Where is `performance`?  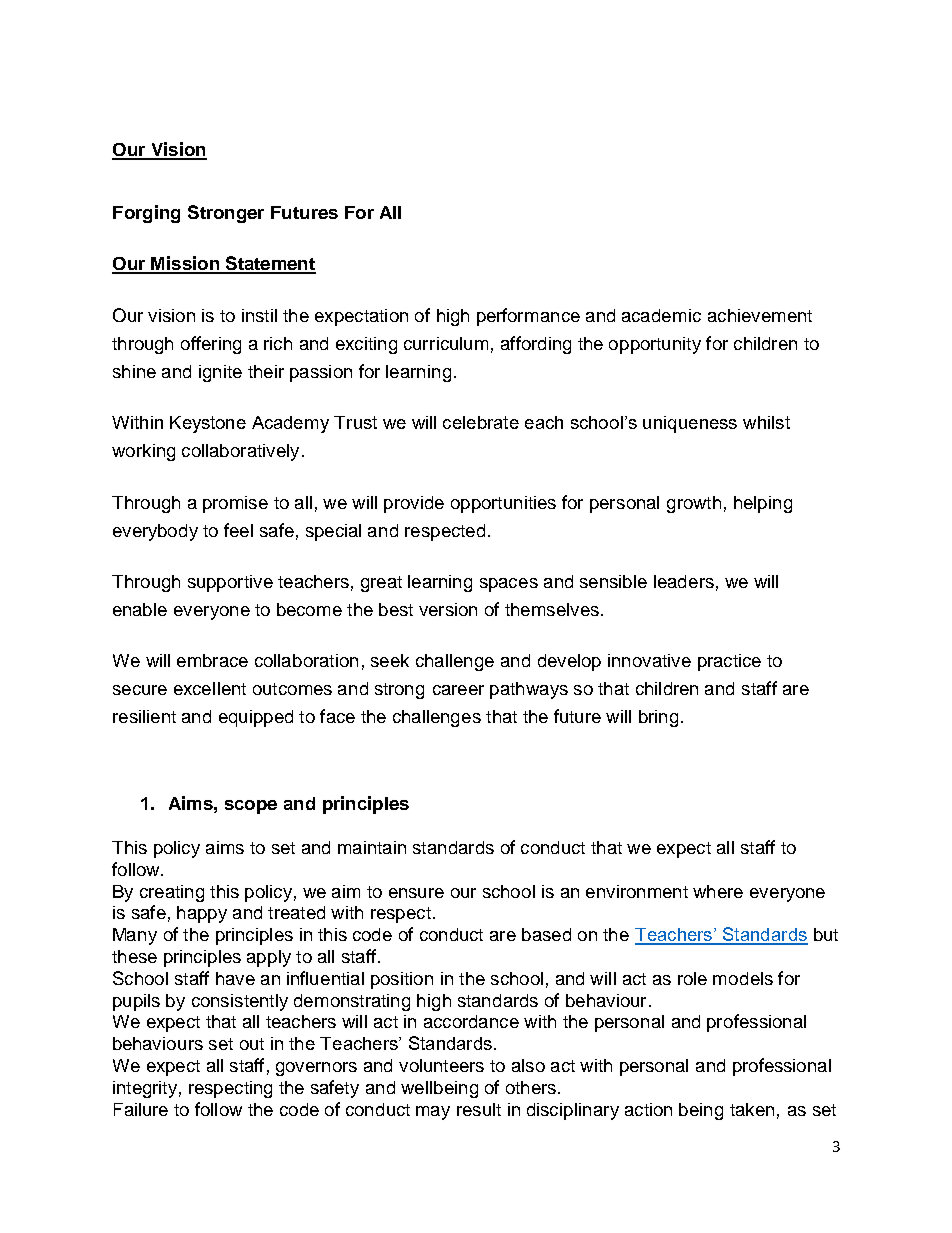 performance is located at coordinates (528, 317).
